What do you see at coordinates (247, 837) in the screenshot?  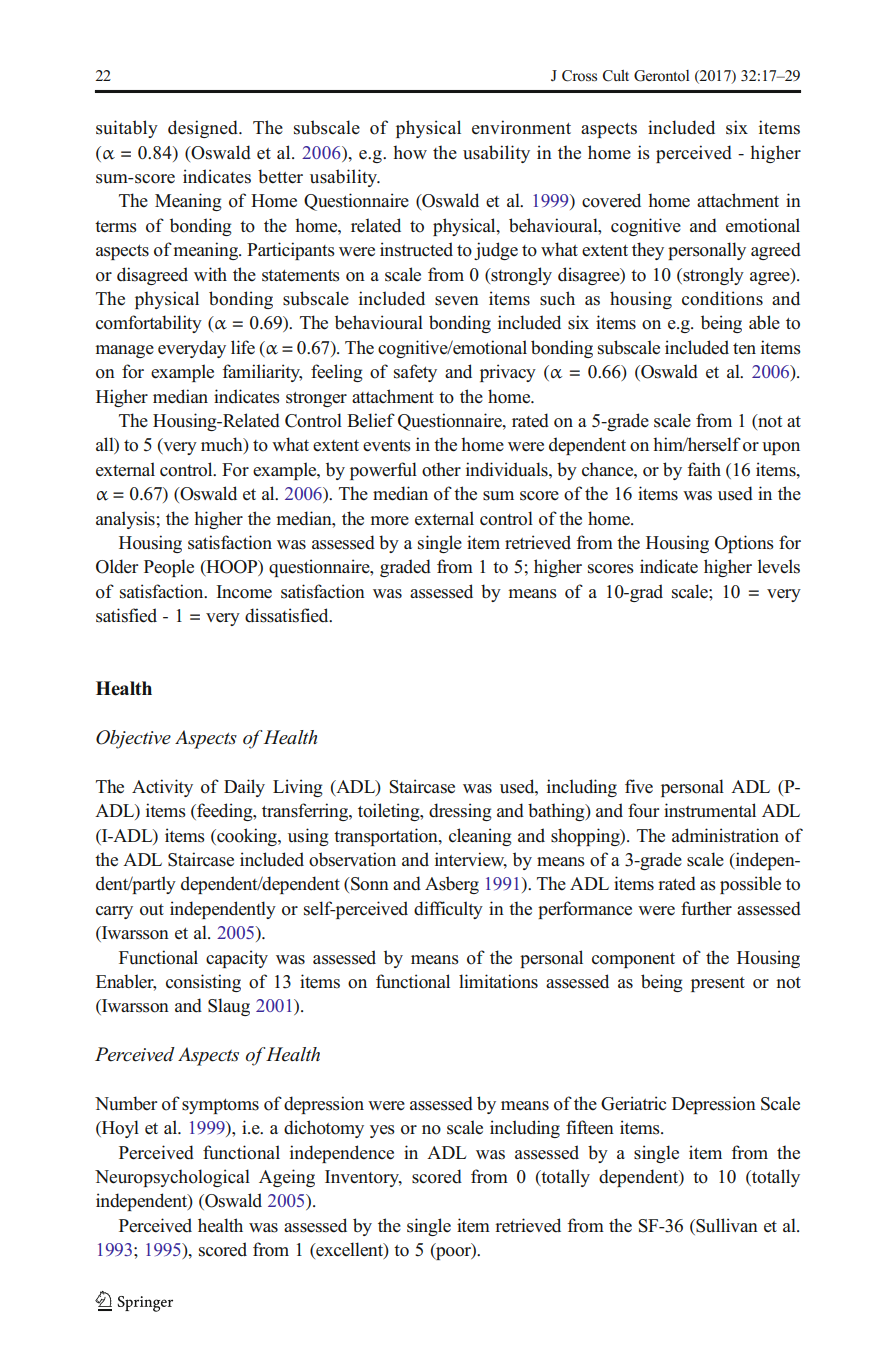 I see `cooking` at bounding box center [247, 837].
